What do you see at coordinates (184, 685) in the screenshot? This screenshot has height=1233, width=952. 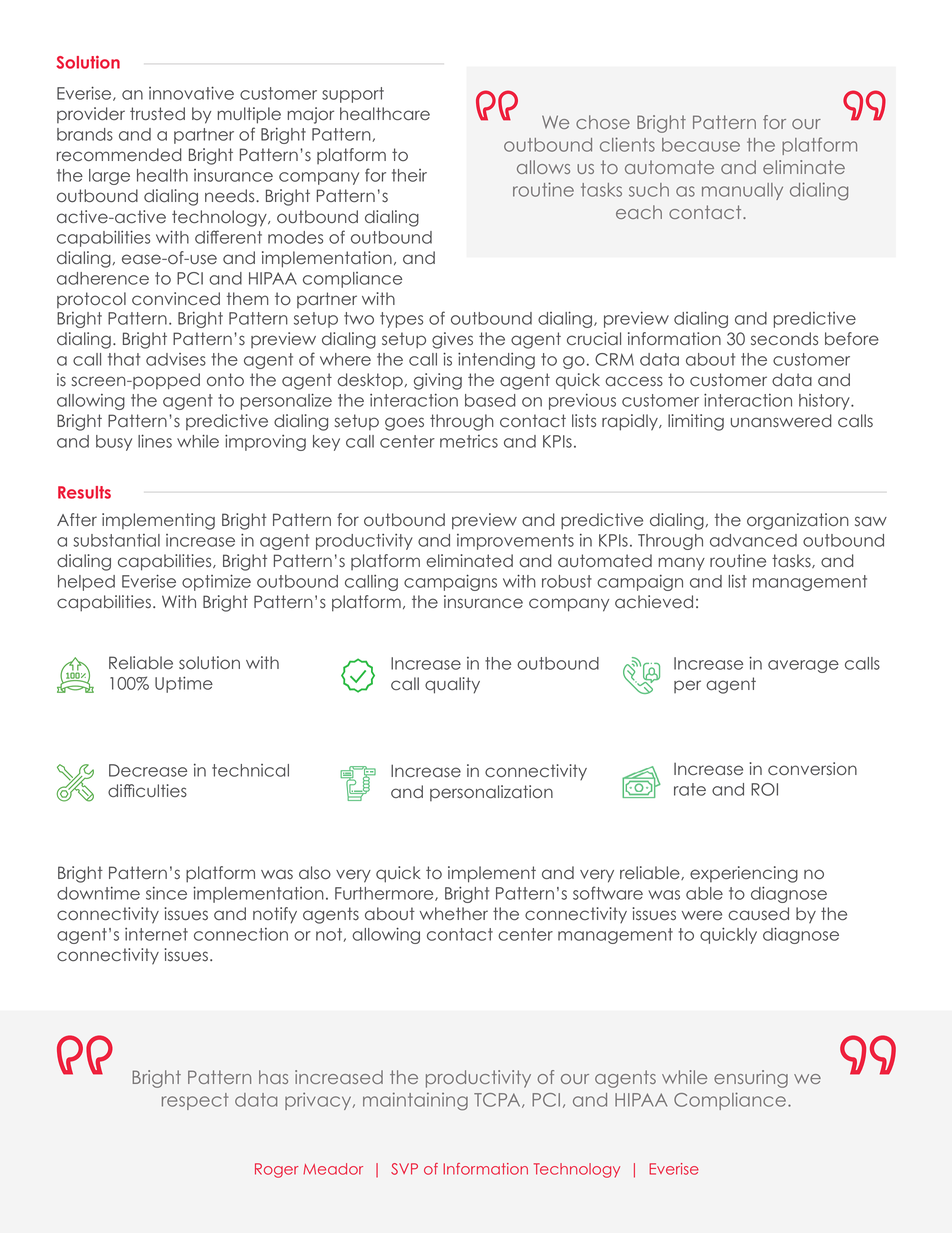 I see `Uptime` at bounding box center [184, 685].
